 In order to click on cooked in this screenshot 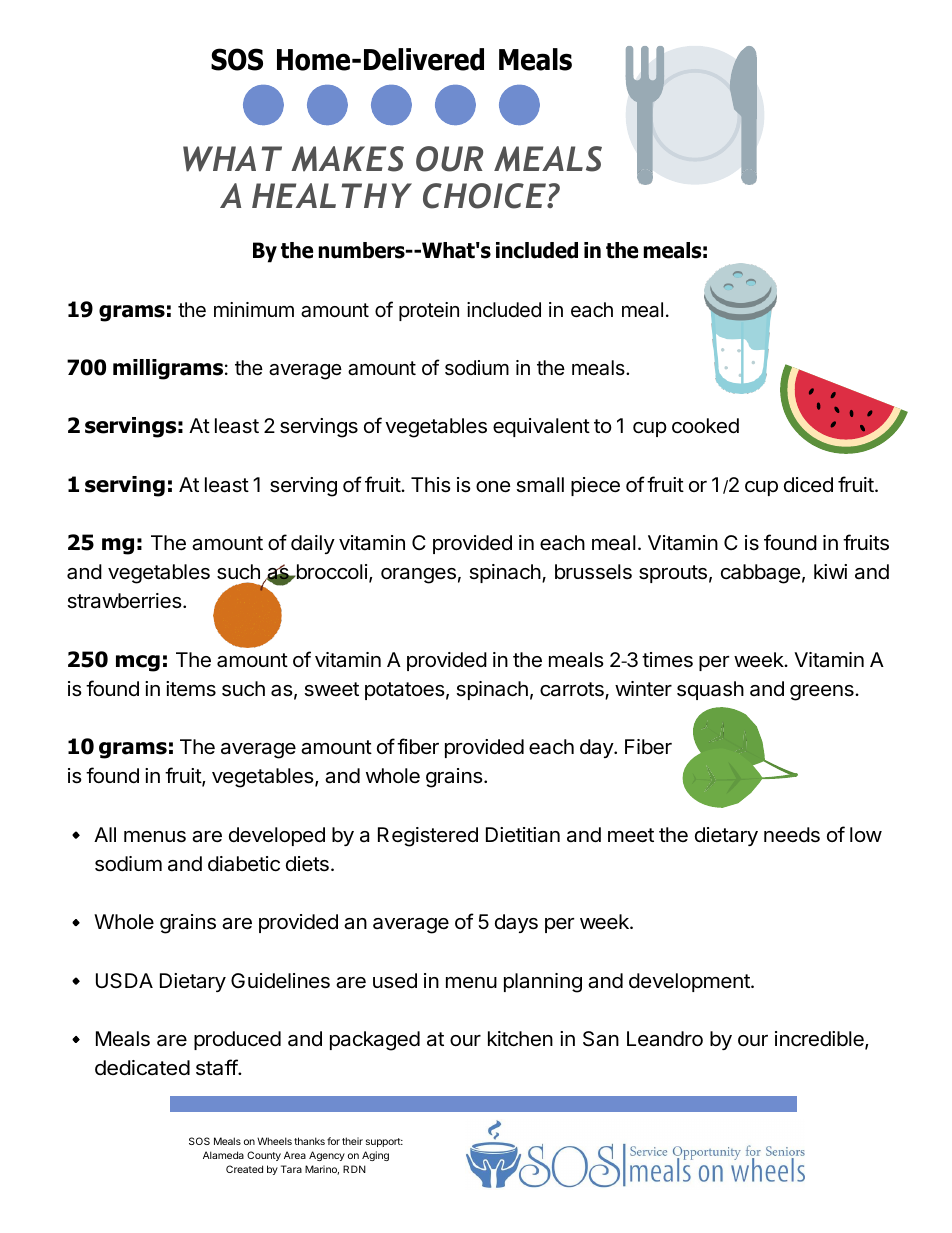, I will do `click(705, 426)`.
